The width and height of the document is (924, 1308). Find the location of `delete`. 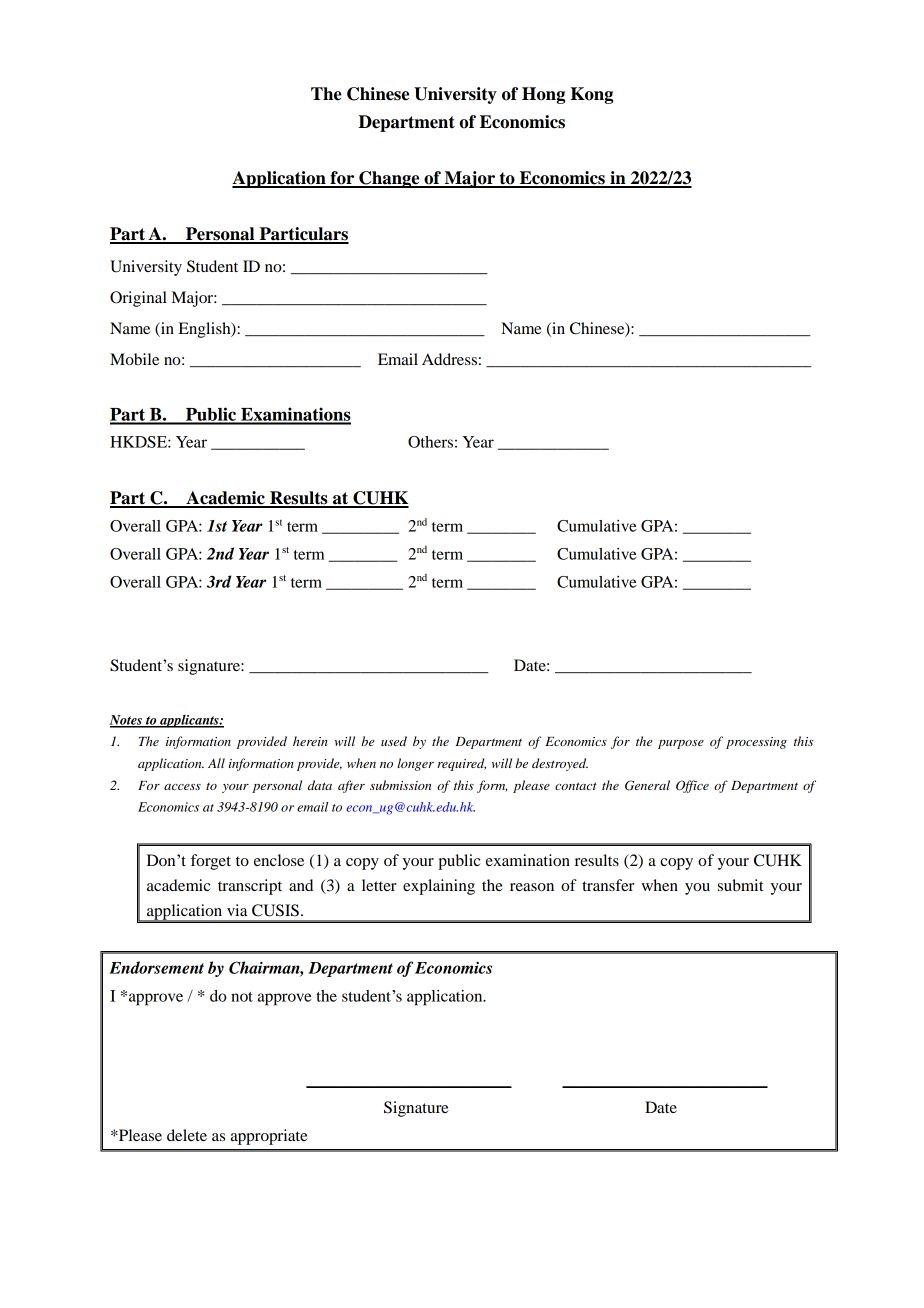

delete is located at coordinates (187, 1135).
